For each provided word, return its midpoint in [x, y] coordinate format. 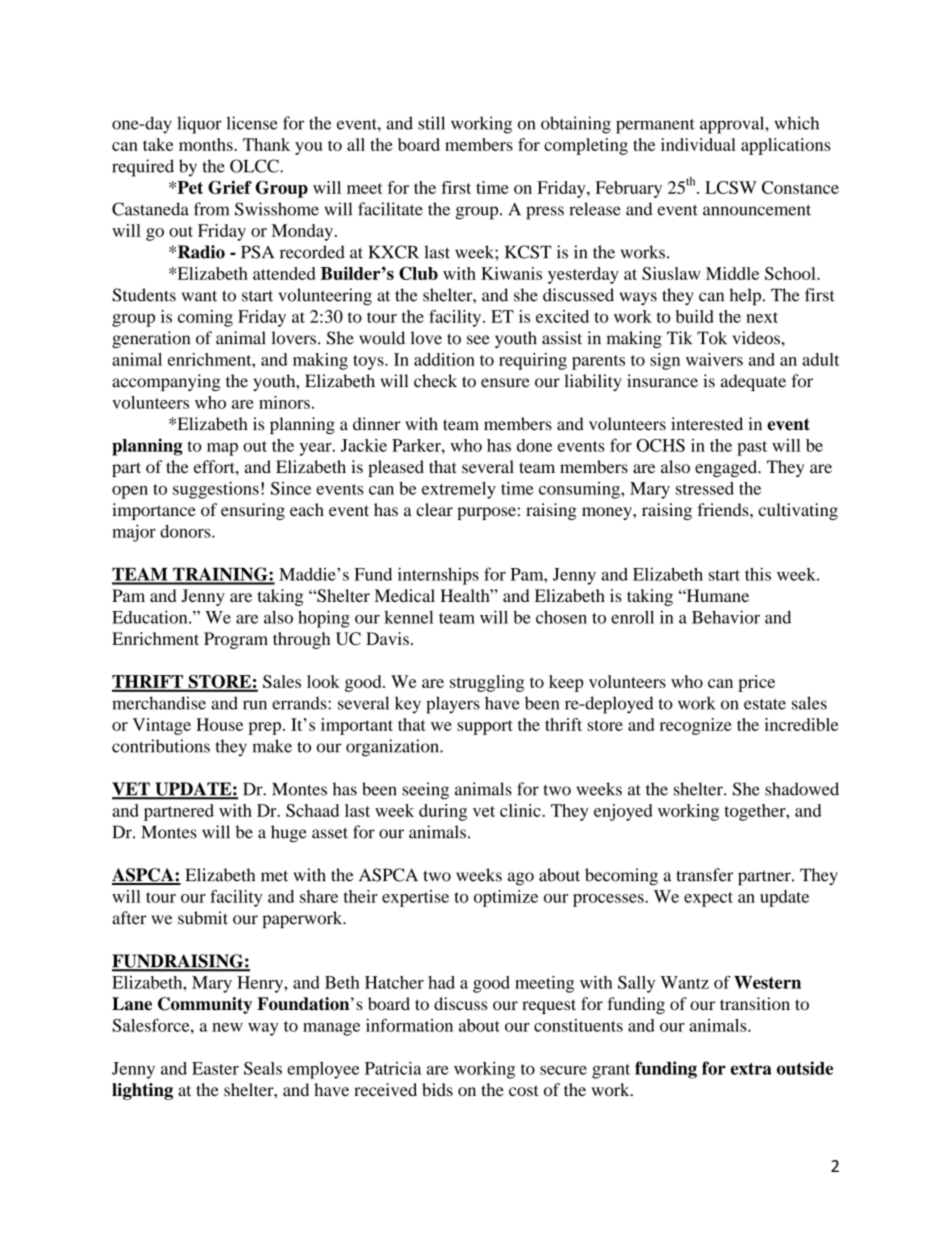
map [222, 449]
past [752, 448]
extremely [459, 490]
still [431, 123]
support [485, 727]
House [219, 724]
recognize [696, 726]
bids [437, 1089]
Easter [215, 1068]
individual [698, 144]
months [207, 144]
